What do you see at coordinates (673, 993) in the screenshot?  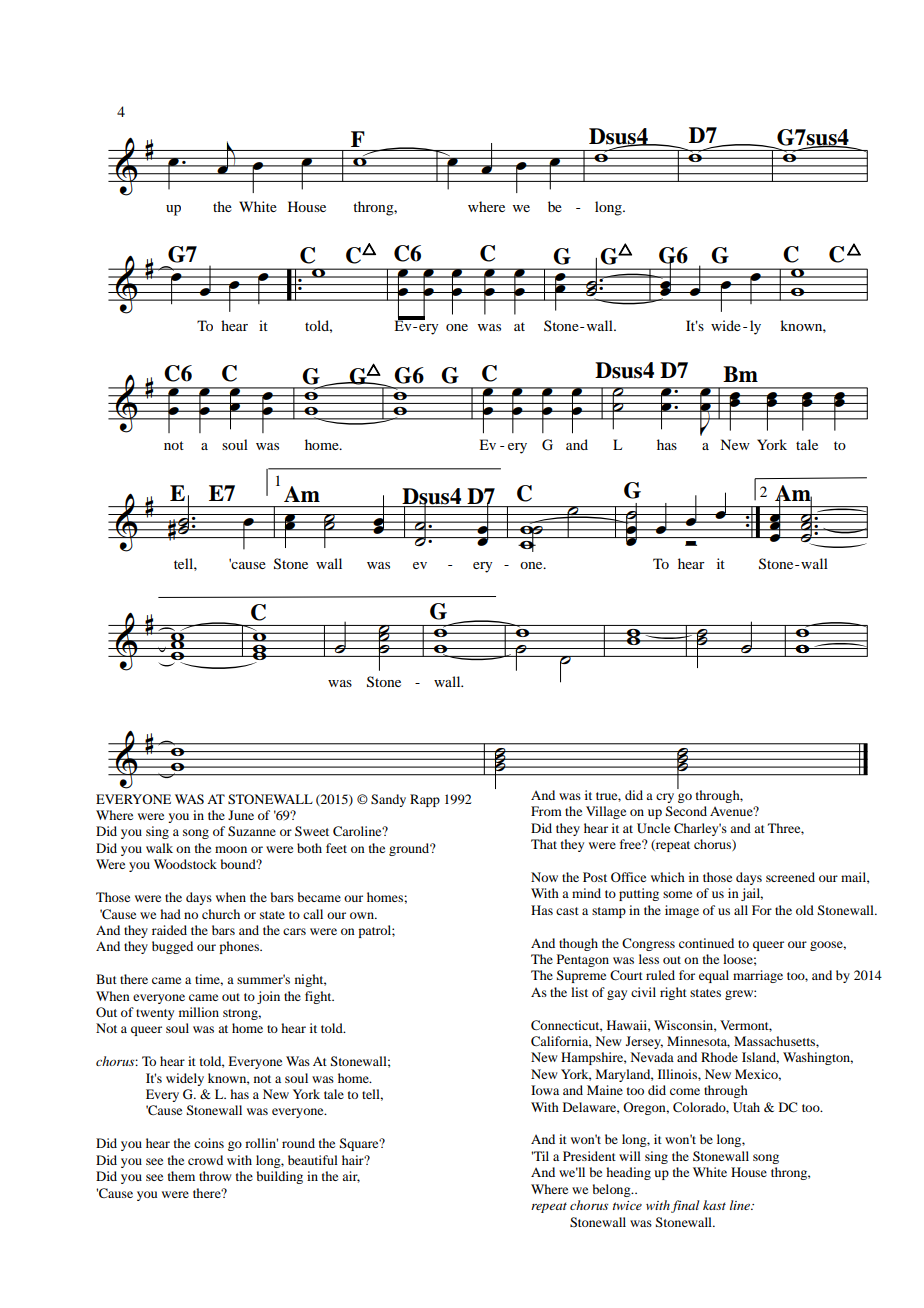 I see `right` at bounding box center [673, 993].
